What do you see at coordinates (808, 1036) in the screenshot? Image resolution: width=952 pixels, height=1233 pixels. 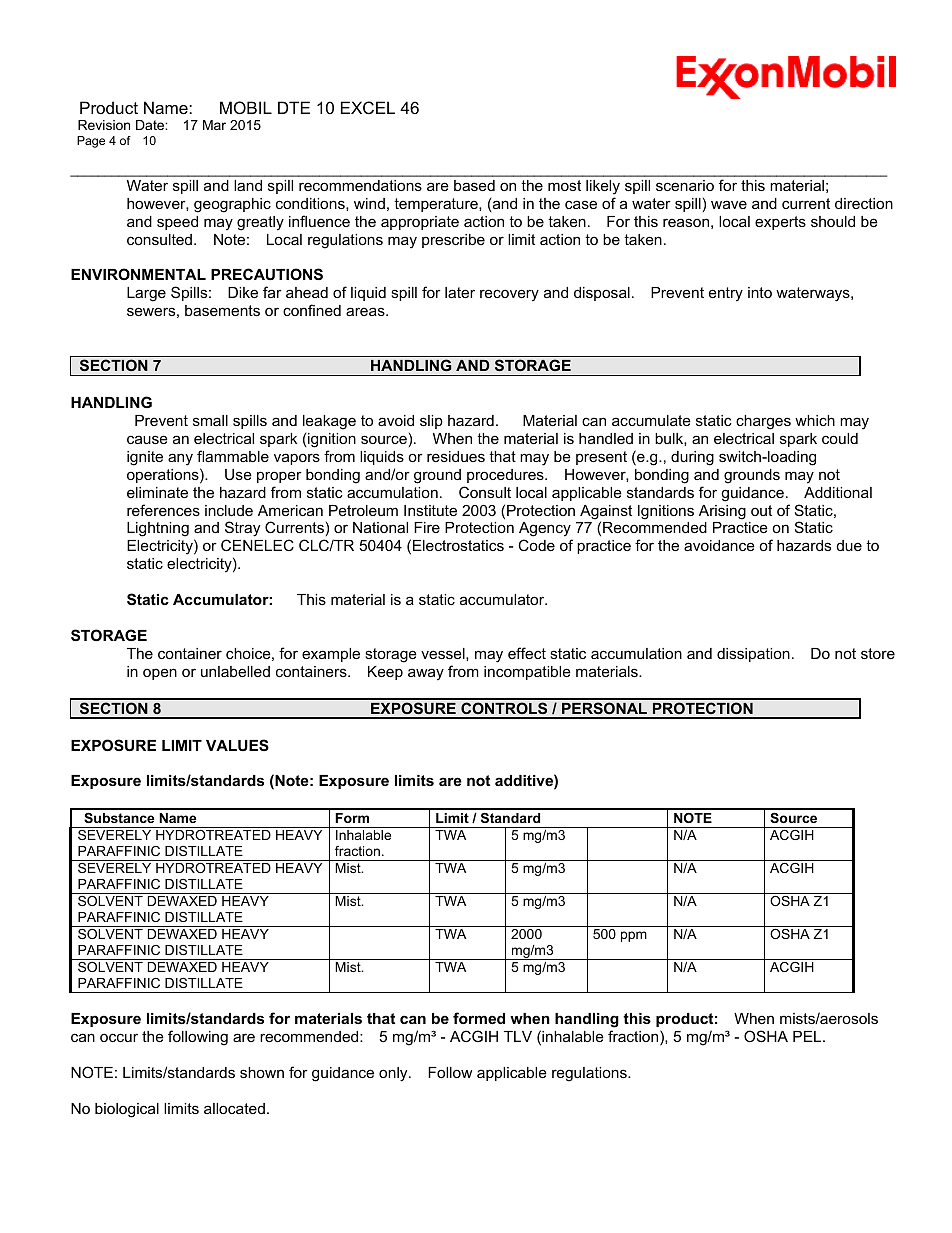 I see `PEL` at bounding box center [808, 1036].
